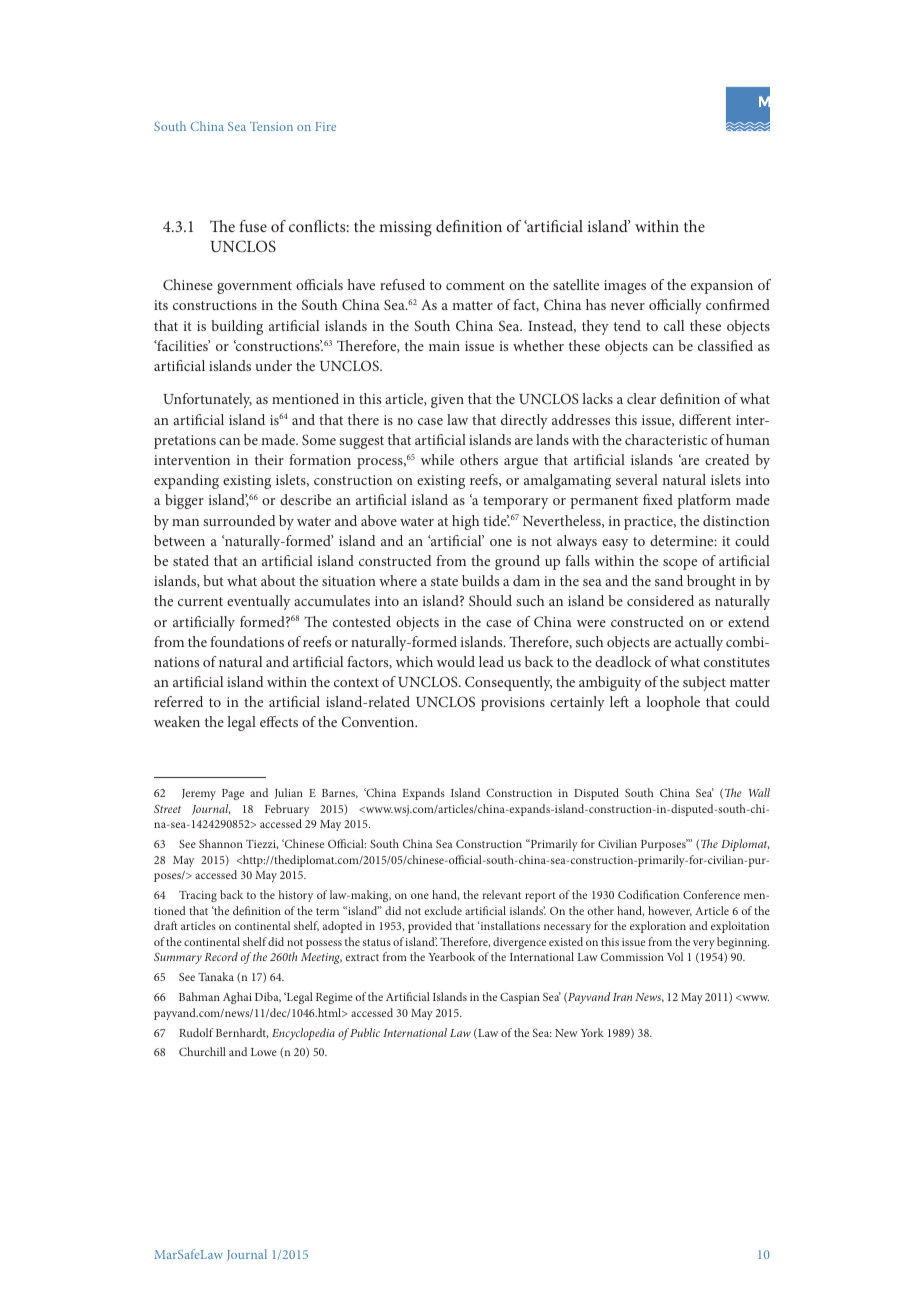 The image size is (924, 1308). I want to click on Page, so click(233, 794).
